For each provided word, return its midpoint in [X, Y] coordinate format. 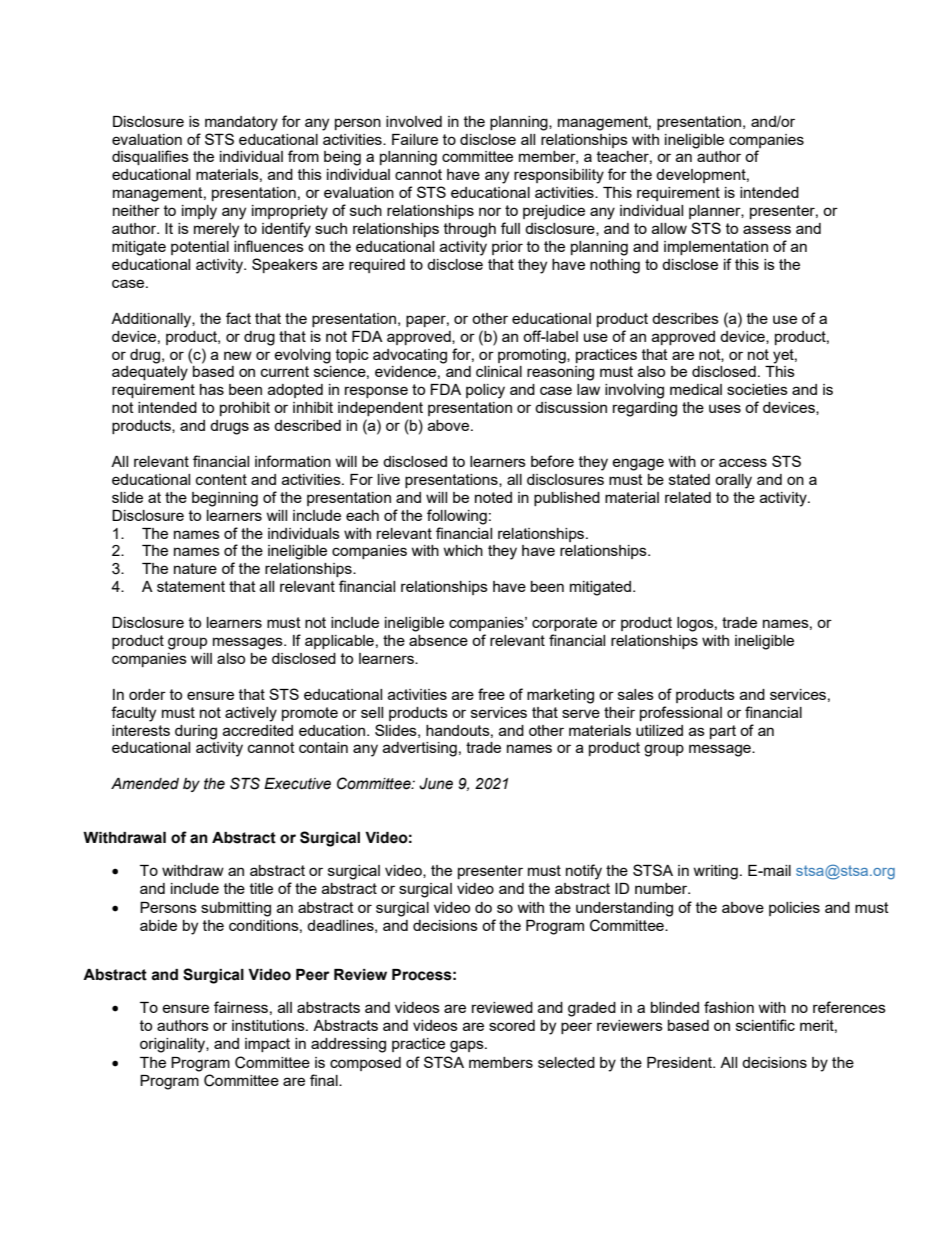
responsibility [559, 176]
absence [438, 640]
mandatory [241, 123]
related [688, 497]
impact [267, 1045]
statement [191, 586]
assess [767, 229]
